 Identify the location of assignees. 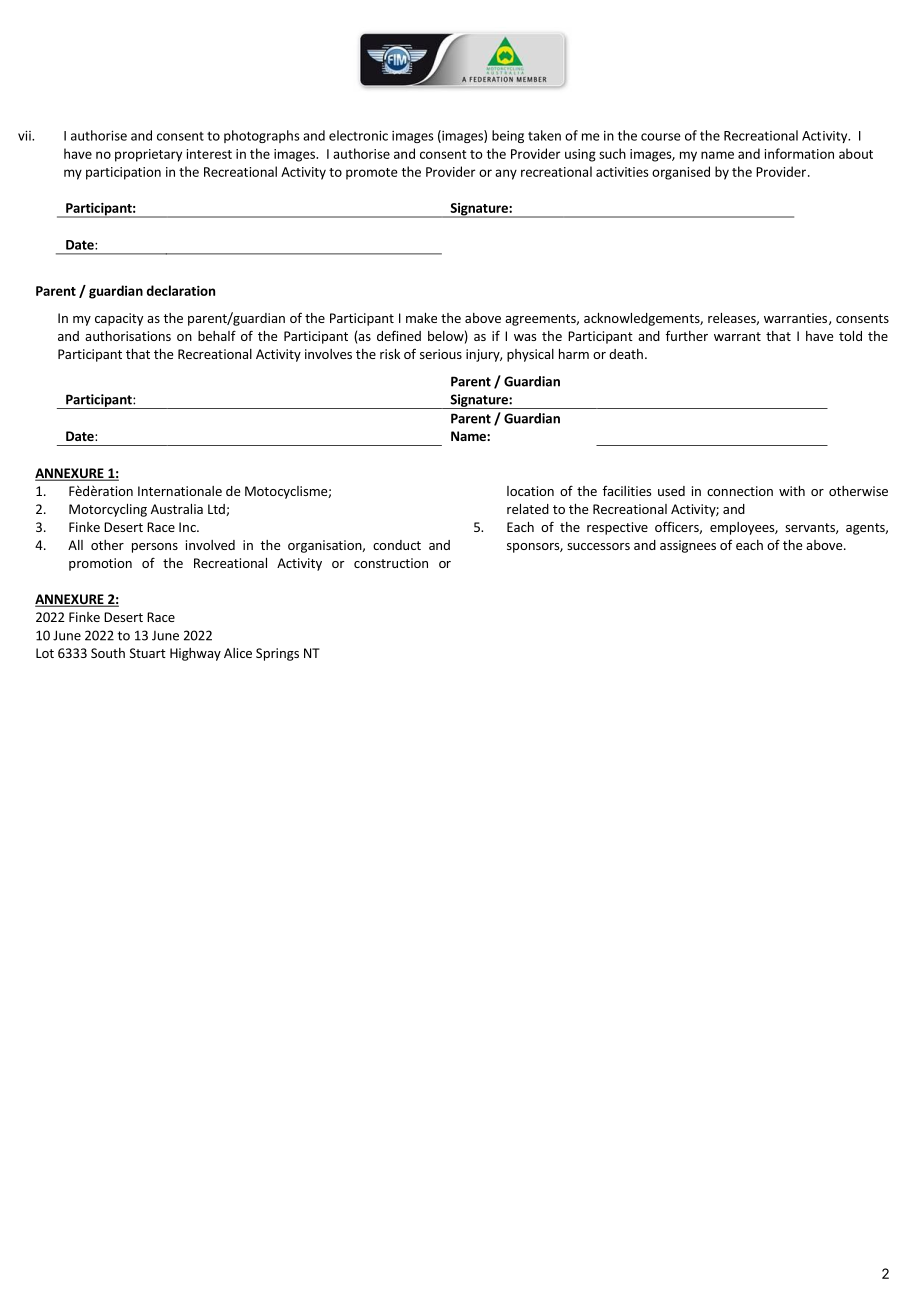
(688, 546).
